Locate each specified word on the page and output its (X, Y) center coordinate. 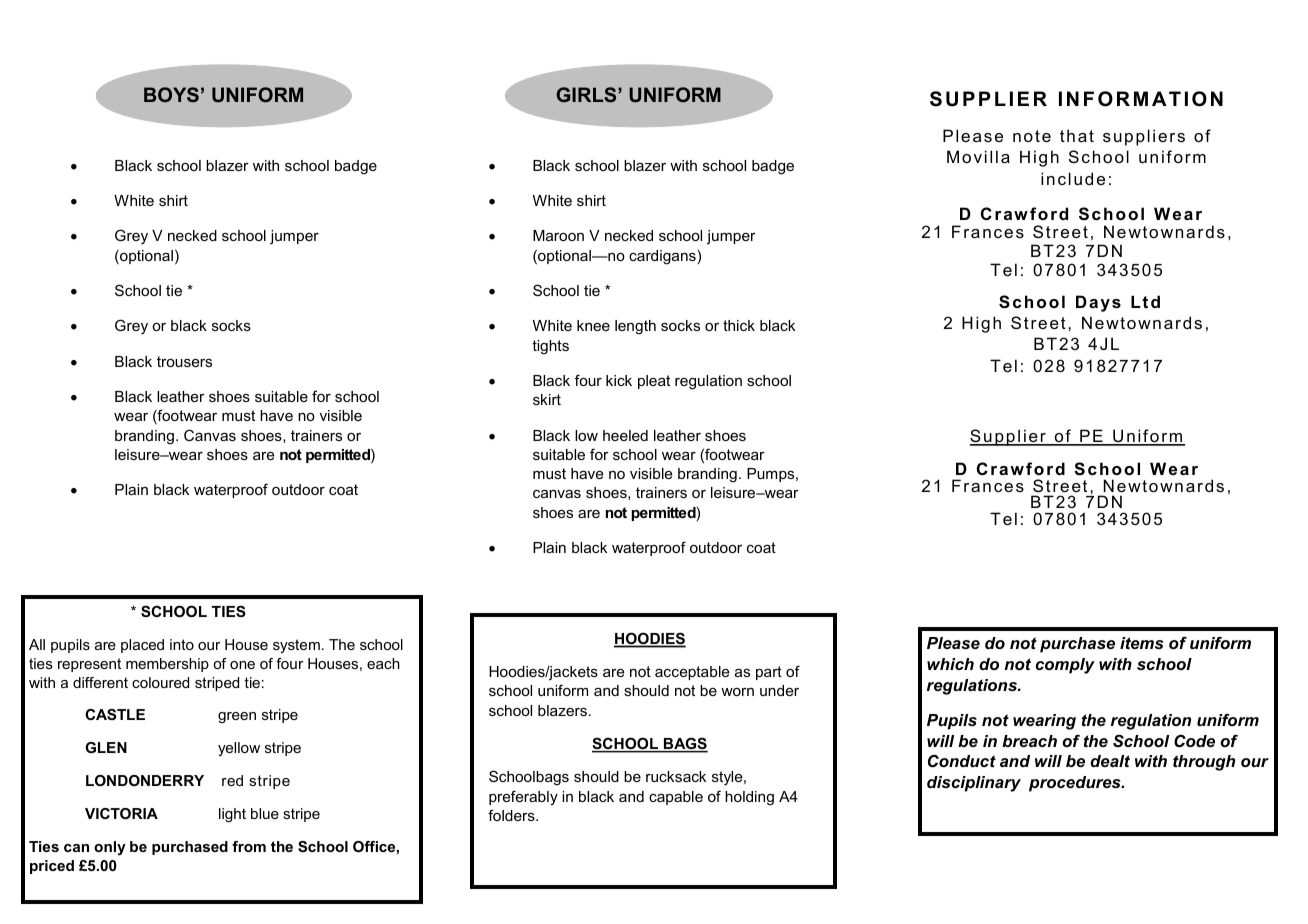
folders (512, 815)
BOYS (171, 94)
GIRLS (587, 94)
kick (619, 380)
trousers (184, 361)
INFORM (1103, 99)
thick (739, 325)
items (1141, 643)
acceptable (692, 673)
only (110, 848)
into (182, 644)
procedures (1076, 784)
